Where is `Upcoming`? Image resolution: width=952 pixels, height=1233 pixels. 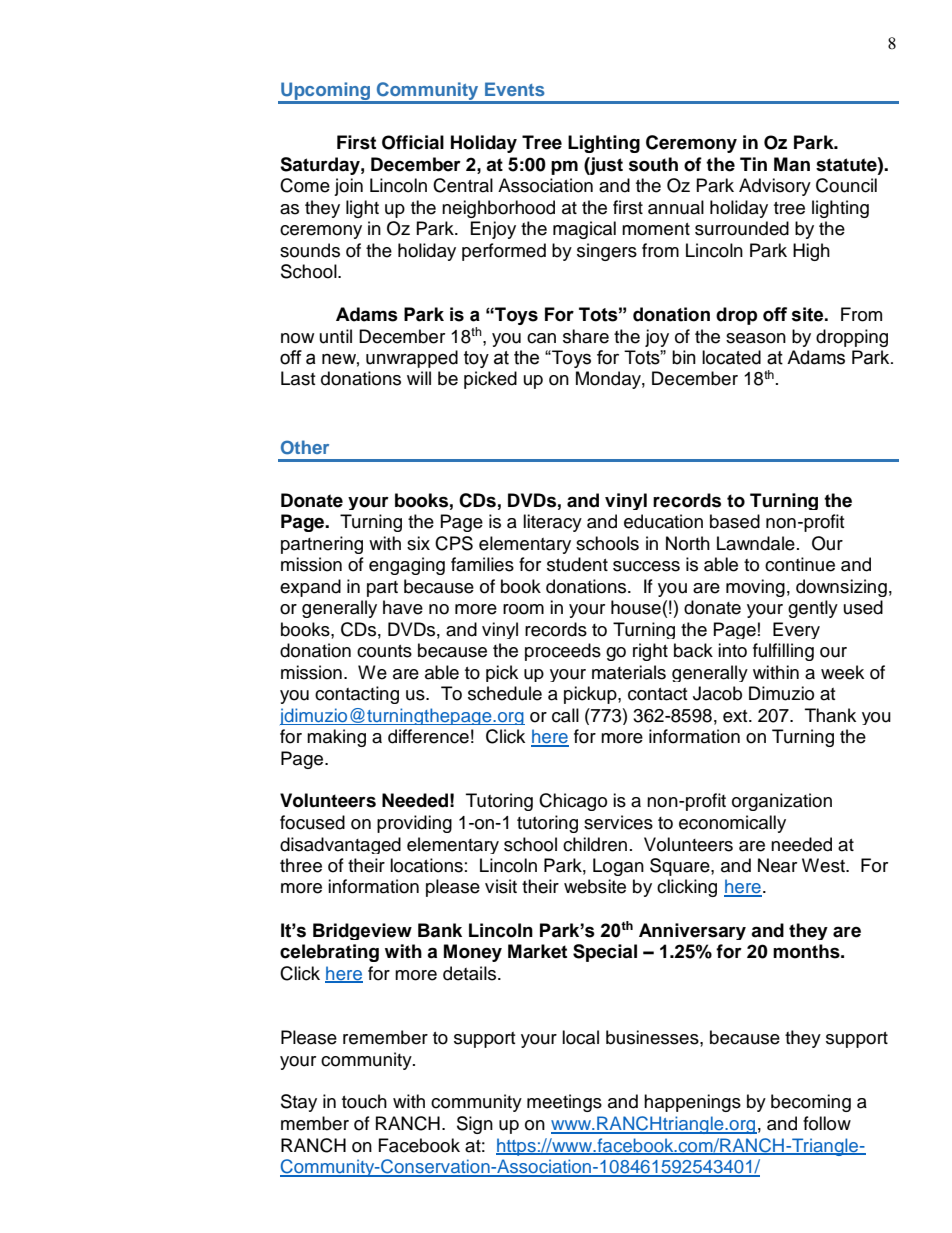
Upcoming is located at coordinates (326, 92).
